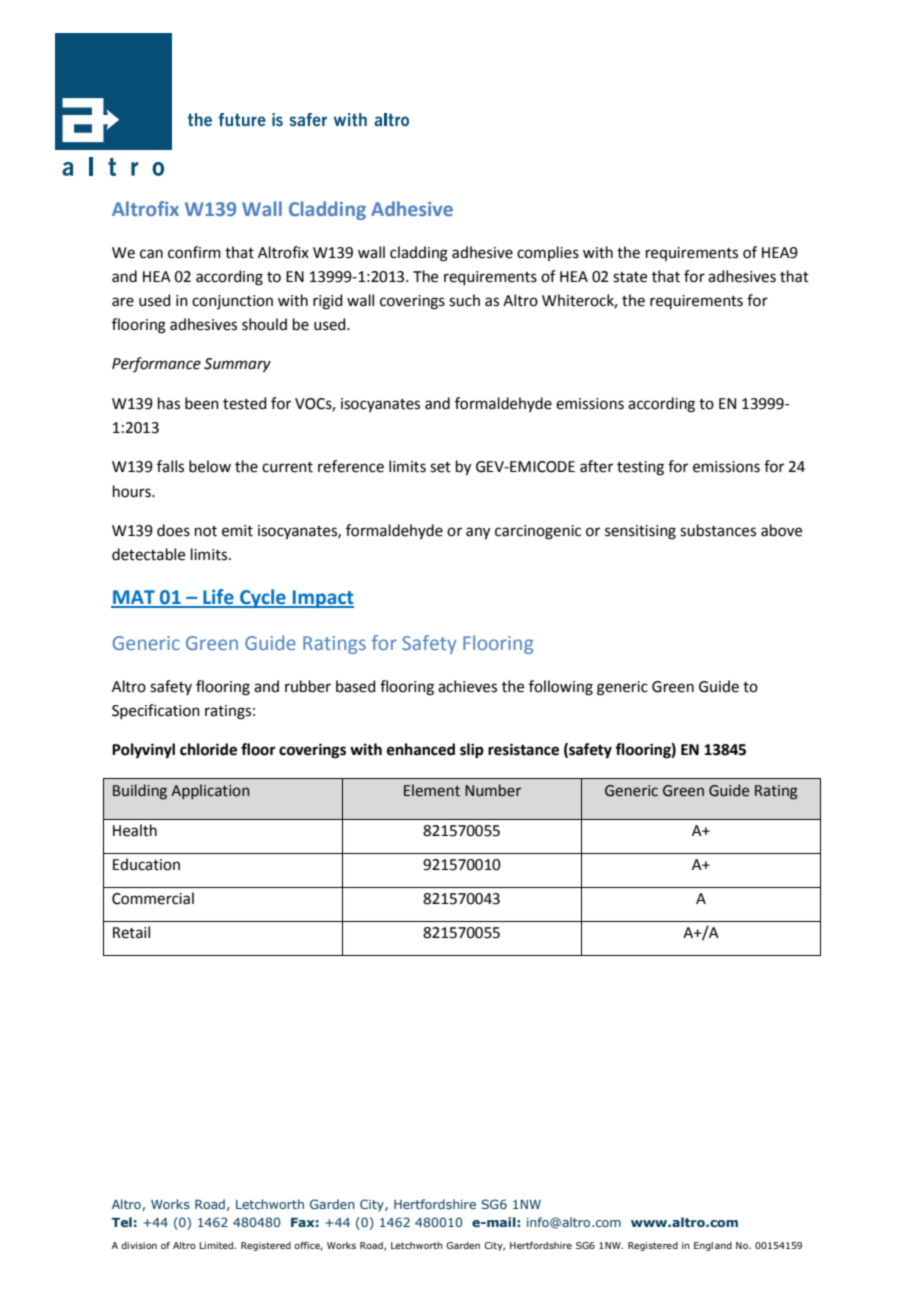  I want to click on such, so click(464, 300).
